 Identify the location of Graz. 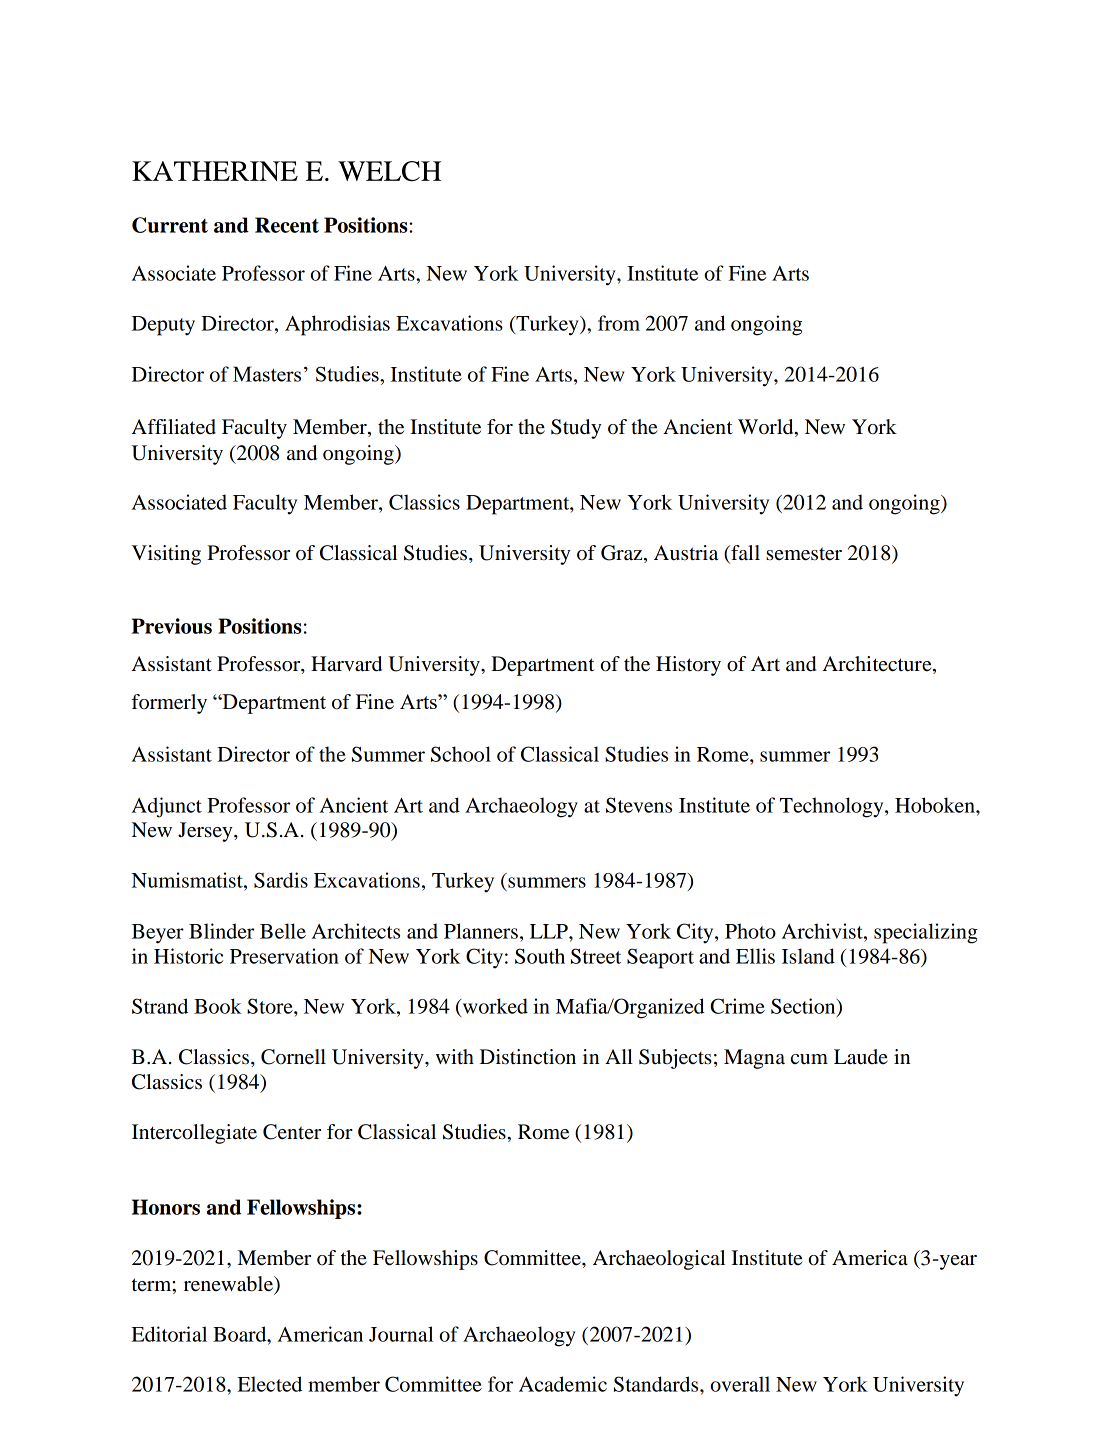
(623, 554).
